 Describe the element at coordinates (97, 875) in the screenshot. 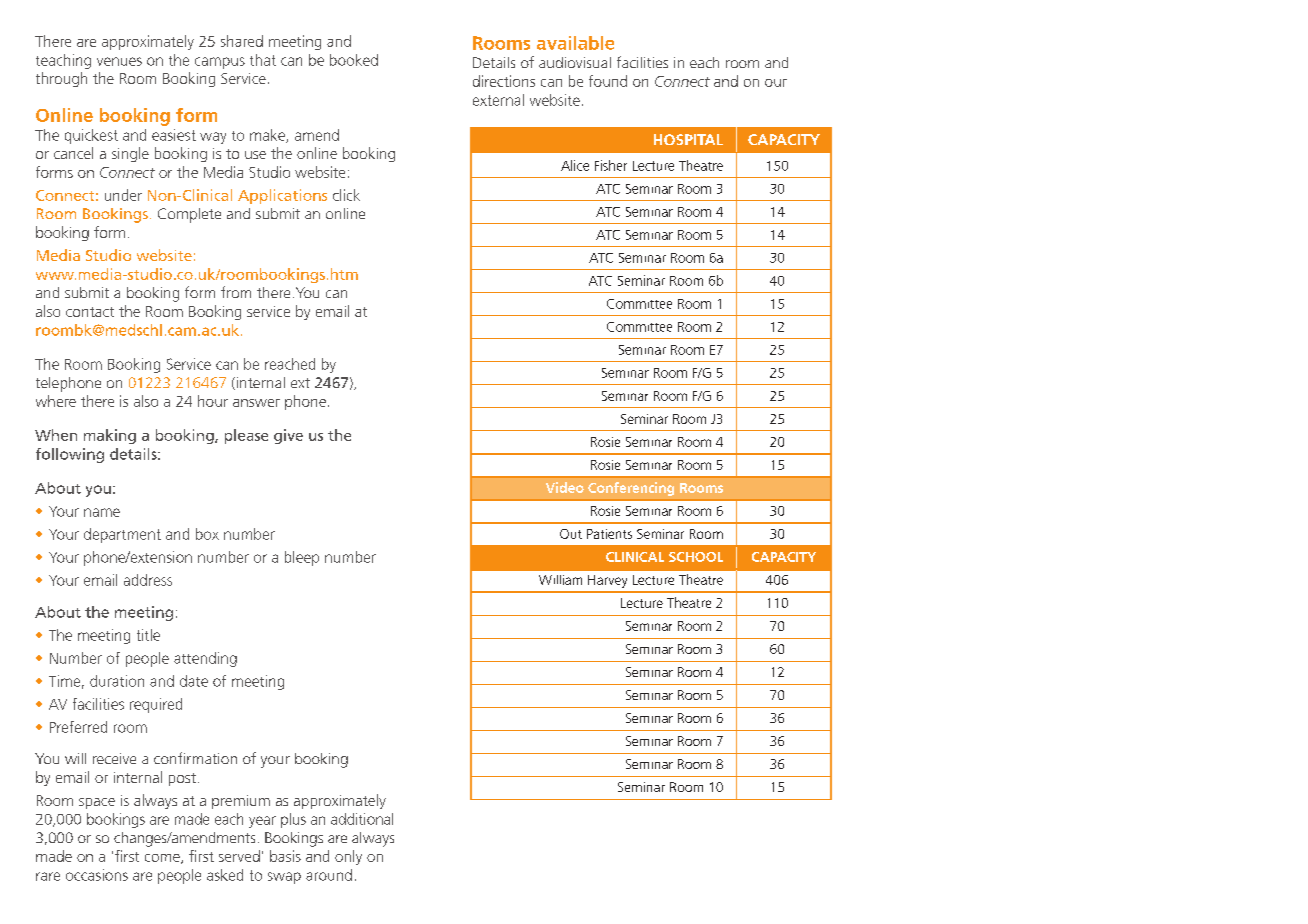

I see `occasions` at that location.
